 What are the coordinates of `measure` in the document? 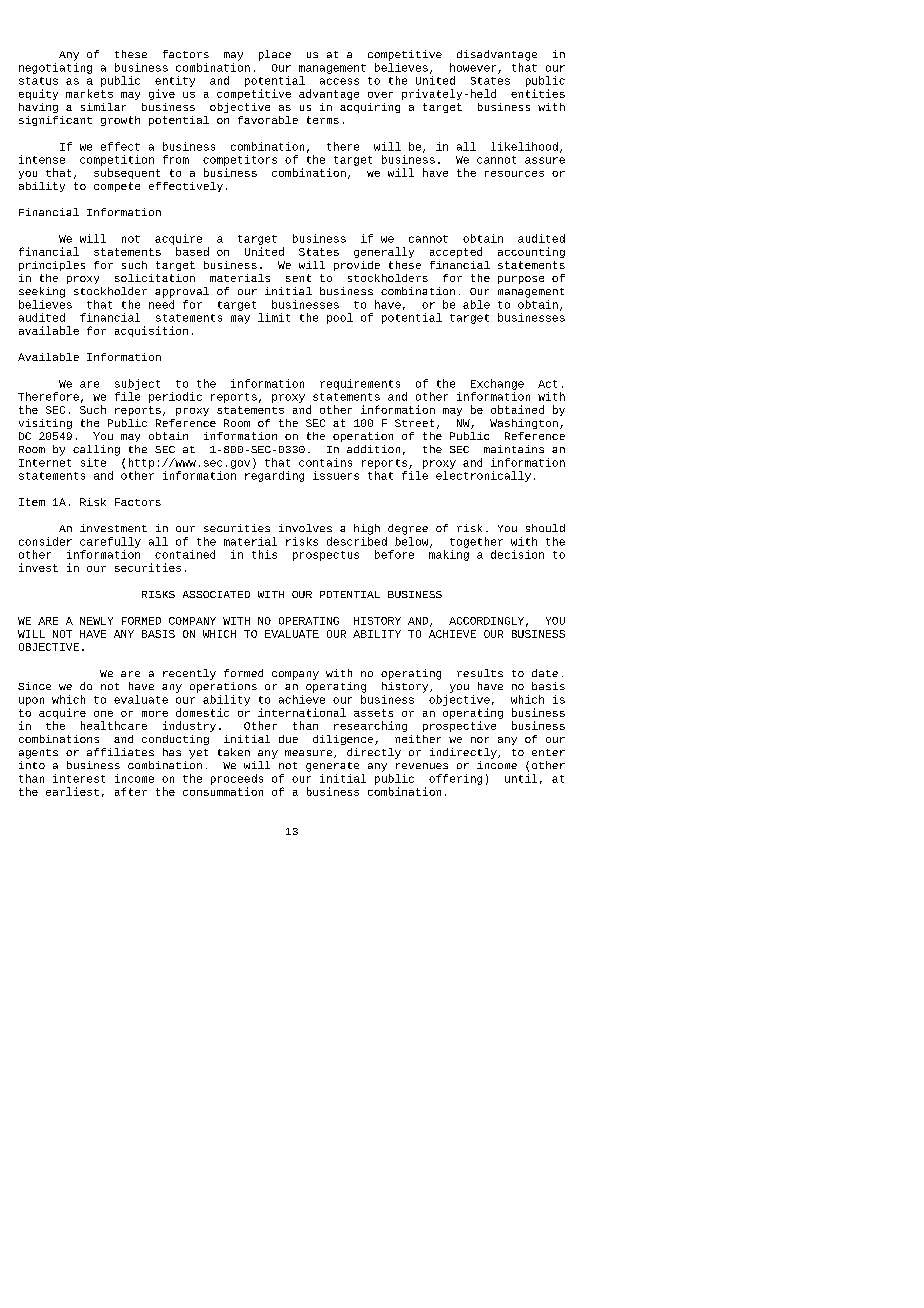 It's located at (308, 753).
